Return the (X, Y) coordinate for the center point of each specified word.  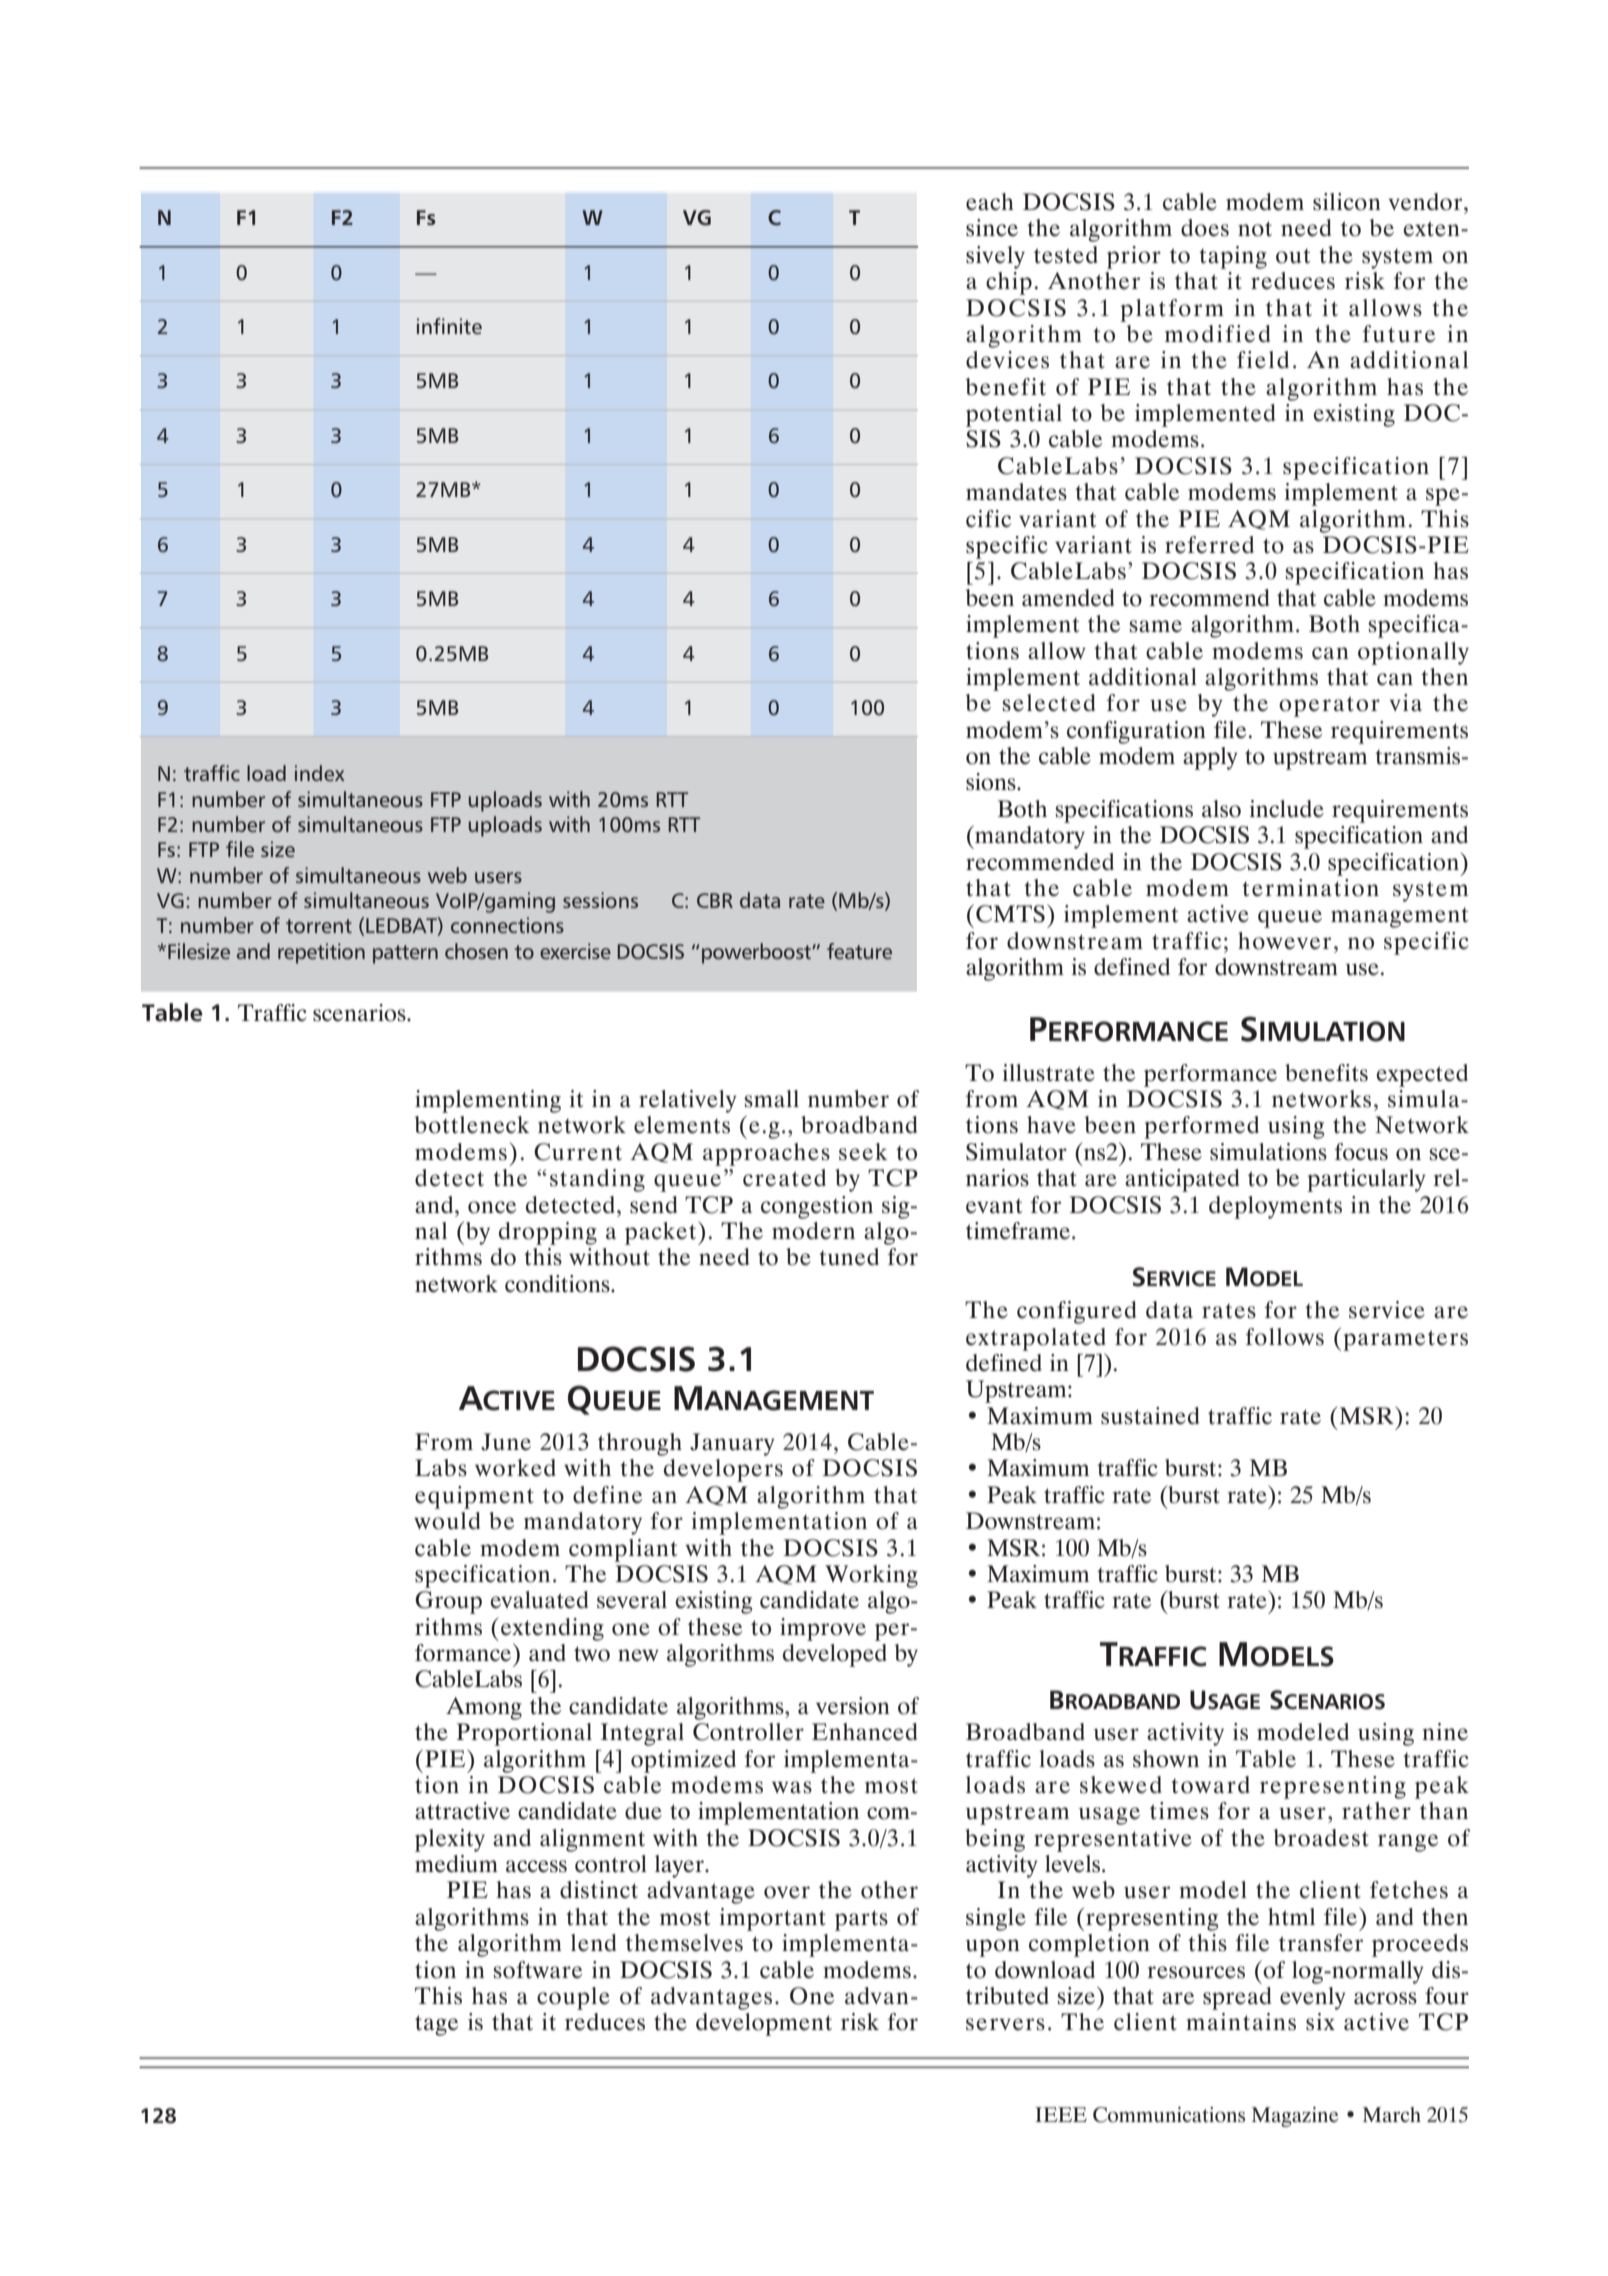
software (537, 1970)
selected (1048, 703)
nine (1445, 1732)
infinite (449, 326)
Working (871, 1576)
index (320, 773)
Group (448, 1602)
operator (1329, 706)
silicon (1347, 202)
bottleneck (472, 1125)
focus (1361, 1152)
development (764, 2024)
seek (863, 1152)
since (992, 228)
